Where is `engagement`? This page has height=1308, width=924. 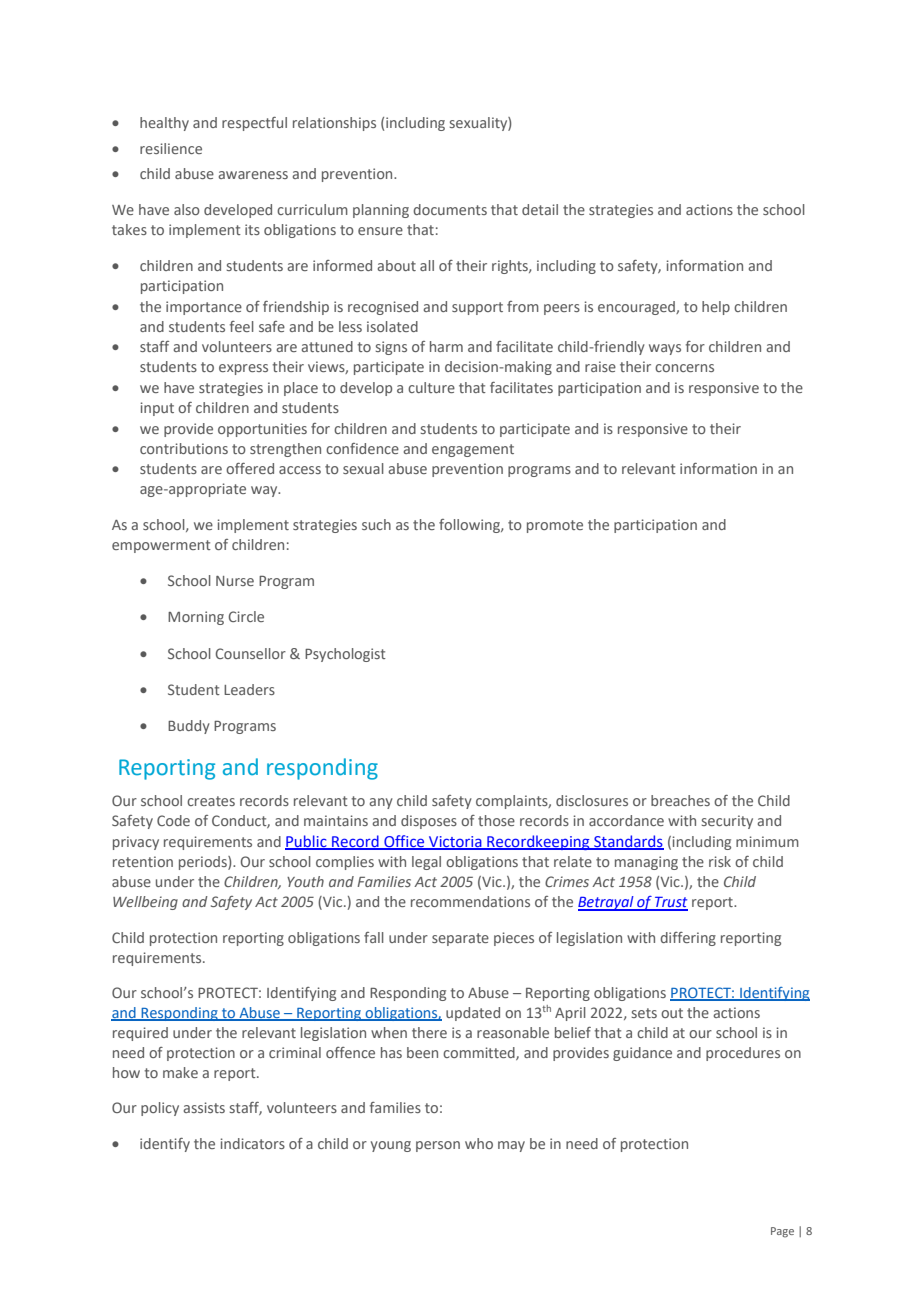
engagement is located at coordinates (473, 450).
